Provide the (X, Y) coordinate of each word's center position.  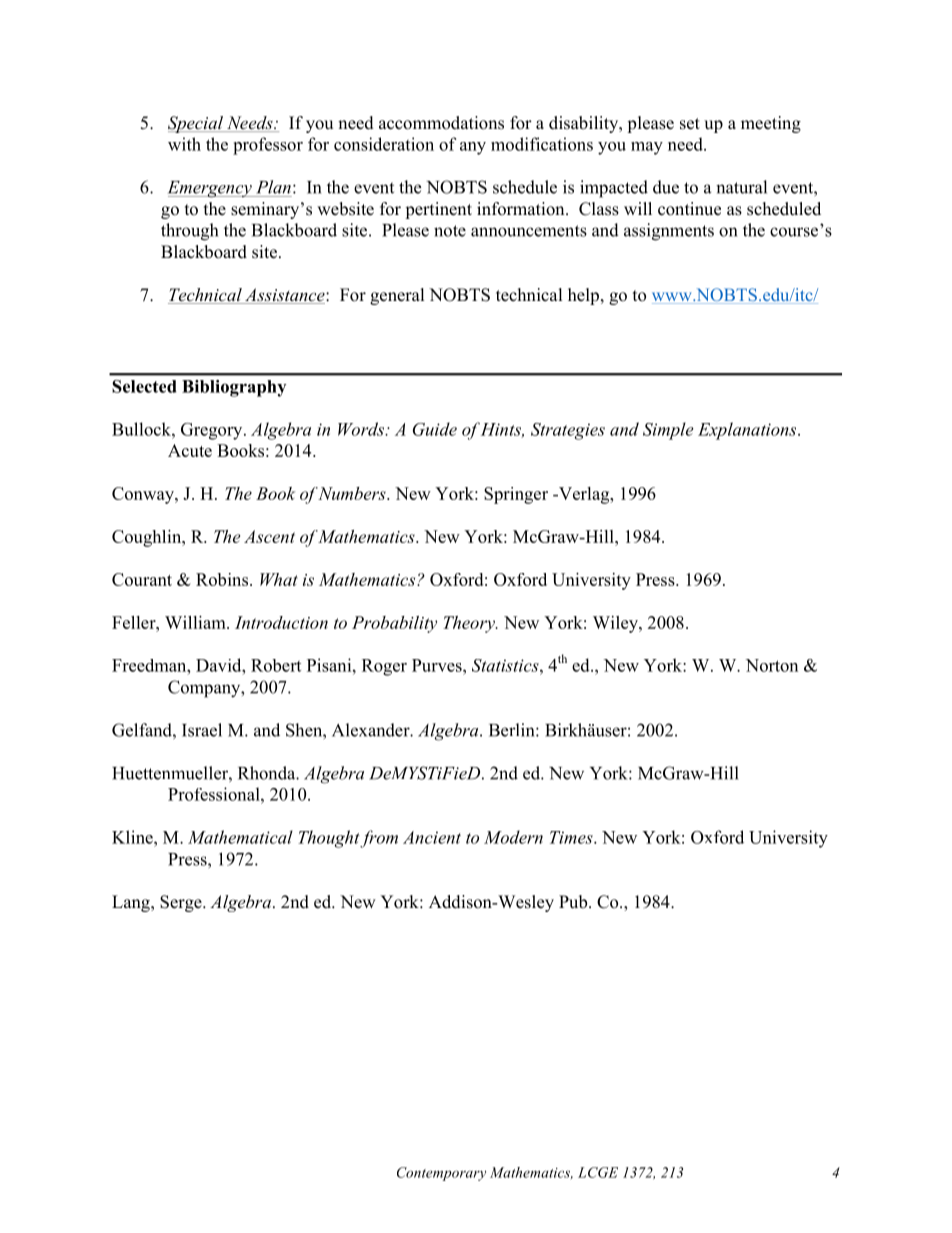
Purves (438, 665)
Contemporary (441, 1174)
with (184, 144)
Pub (574, 902)
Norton (772, 665)
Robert (276, 665)
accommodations (441, 123)
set (690, 124)
